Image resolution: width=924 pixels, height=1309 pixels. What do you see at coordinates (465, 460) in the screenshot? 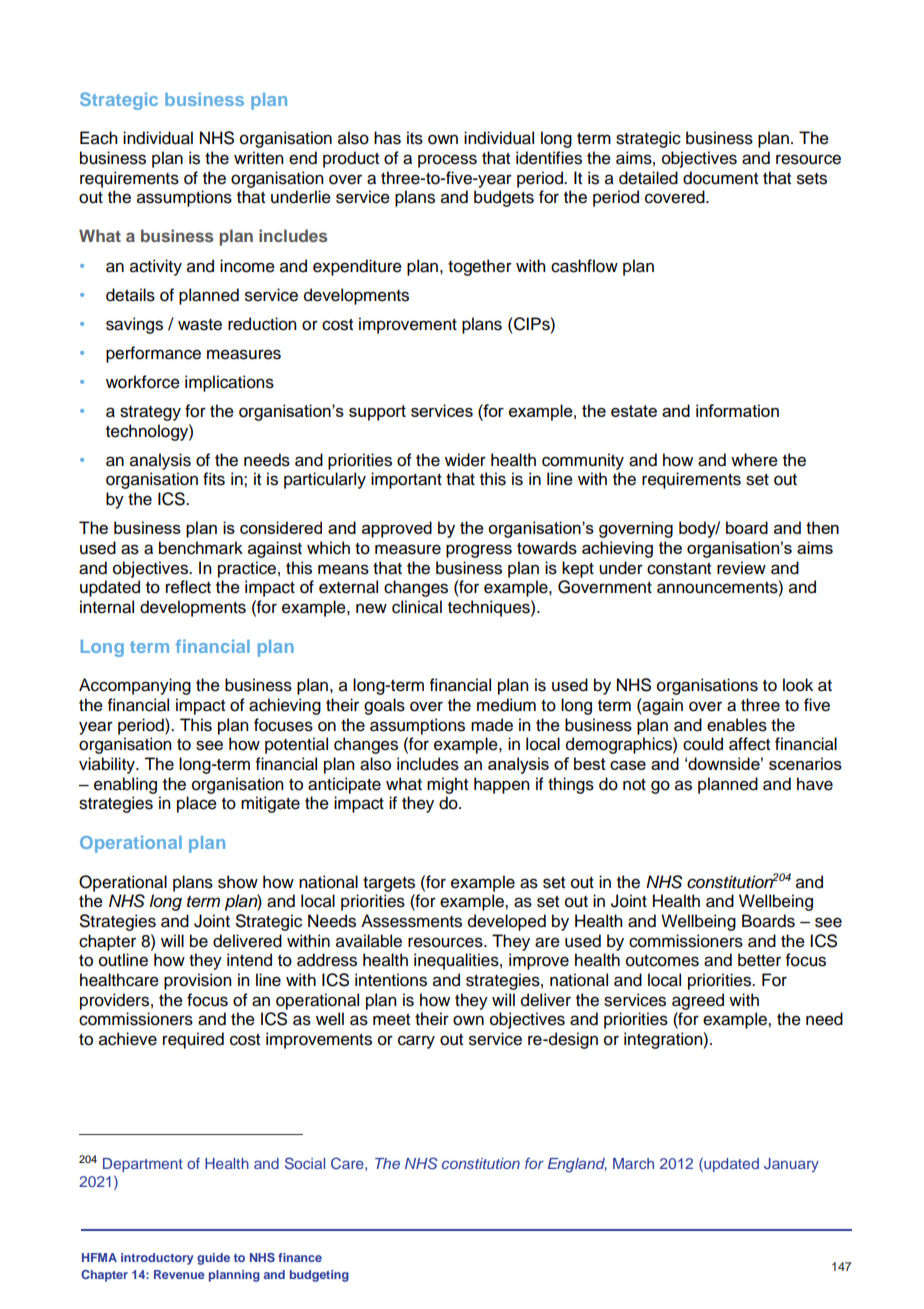
I see `wider` at bounding box center [465, 460].
